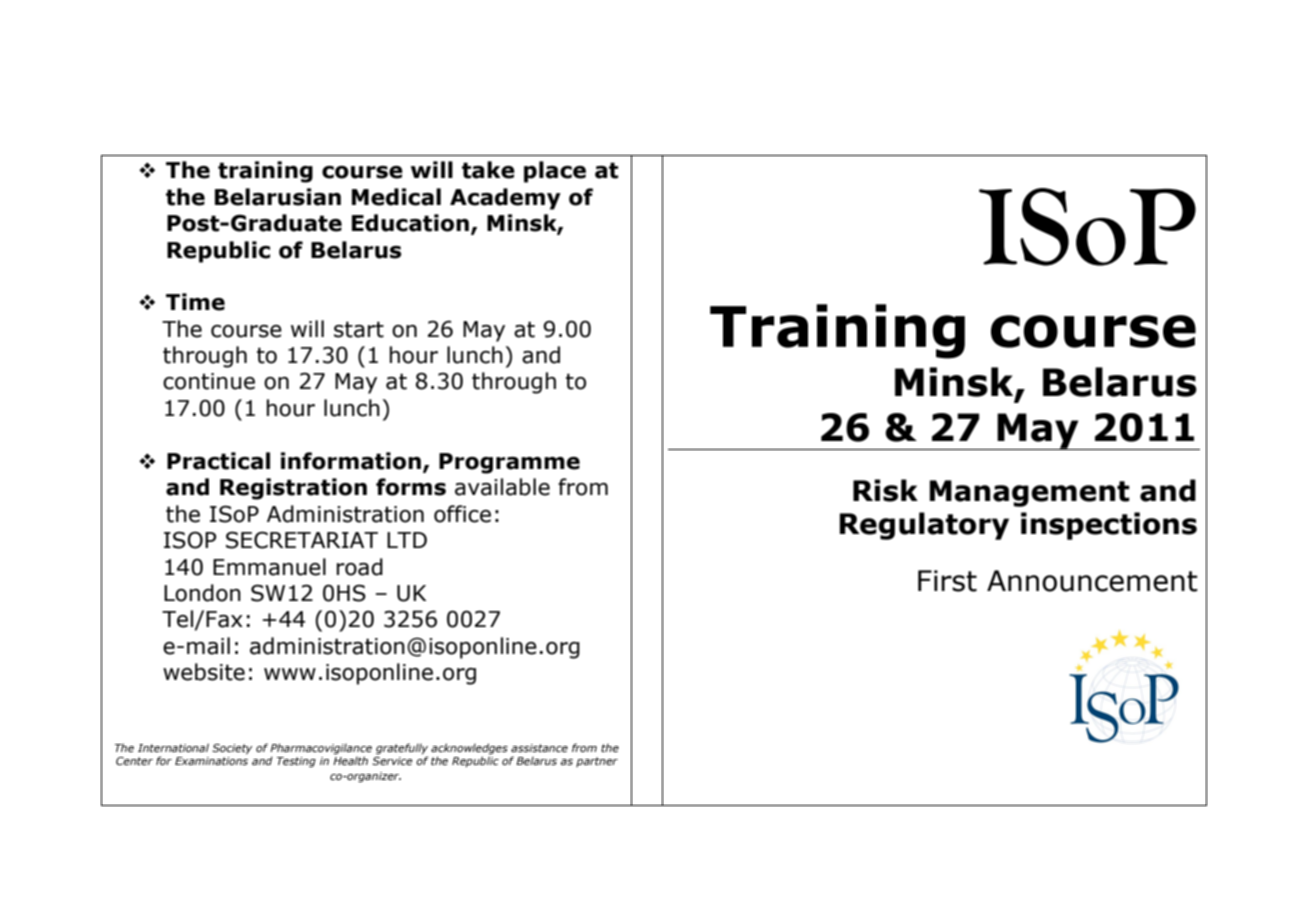 The image size is (1308, 924). What do you see at coordinates (232, 749) in the image?
I see `Society` at bounding box center [232, 749].
